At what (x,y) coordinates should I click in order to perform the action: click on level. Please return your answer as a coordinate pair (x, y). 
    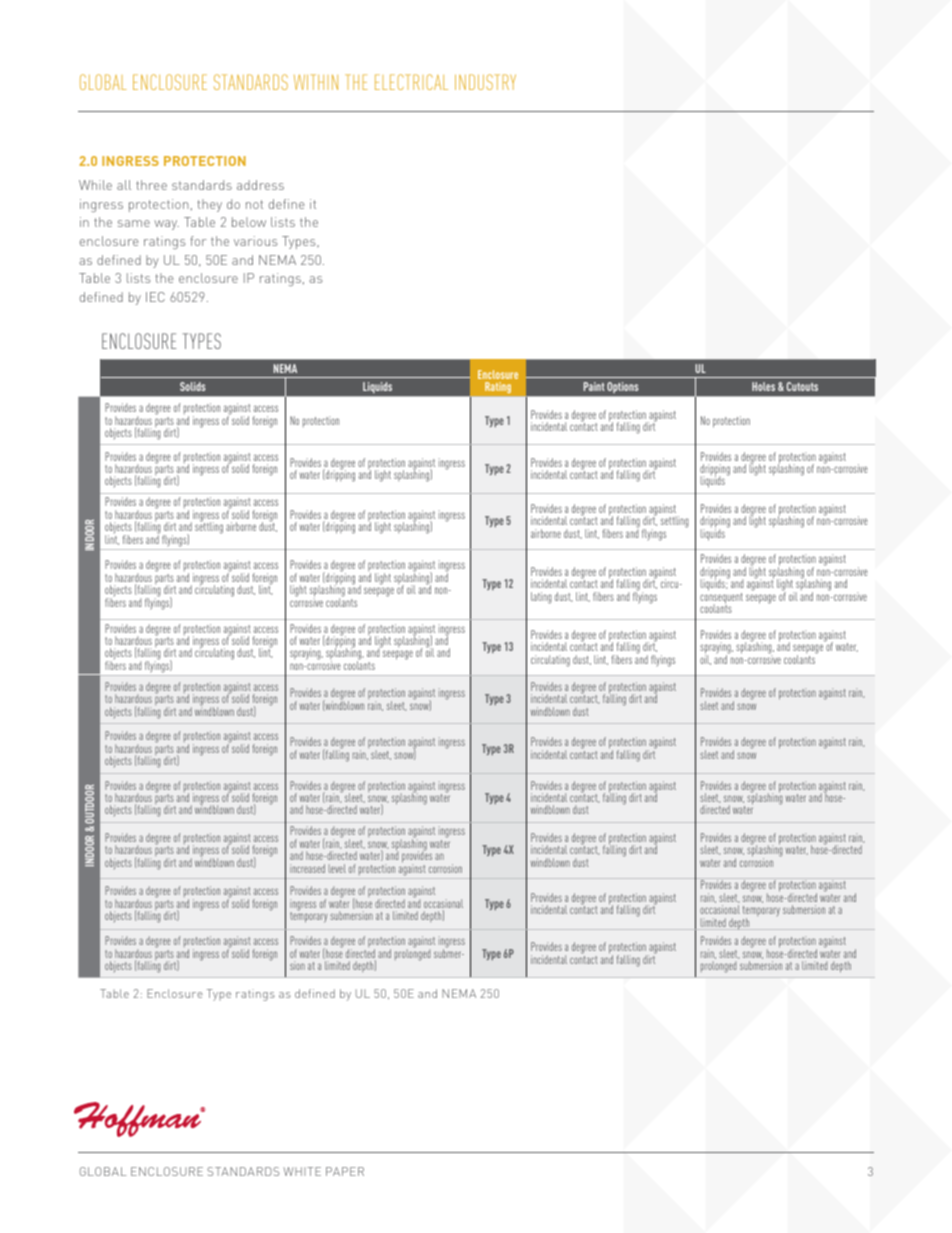
    Looking at the image, I should click on (337, 868).
